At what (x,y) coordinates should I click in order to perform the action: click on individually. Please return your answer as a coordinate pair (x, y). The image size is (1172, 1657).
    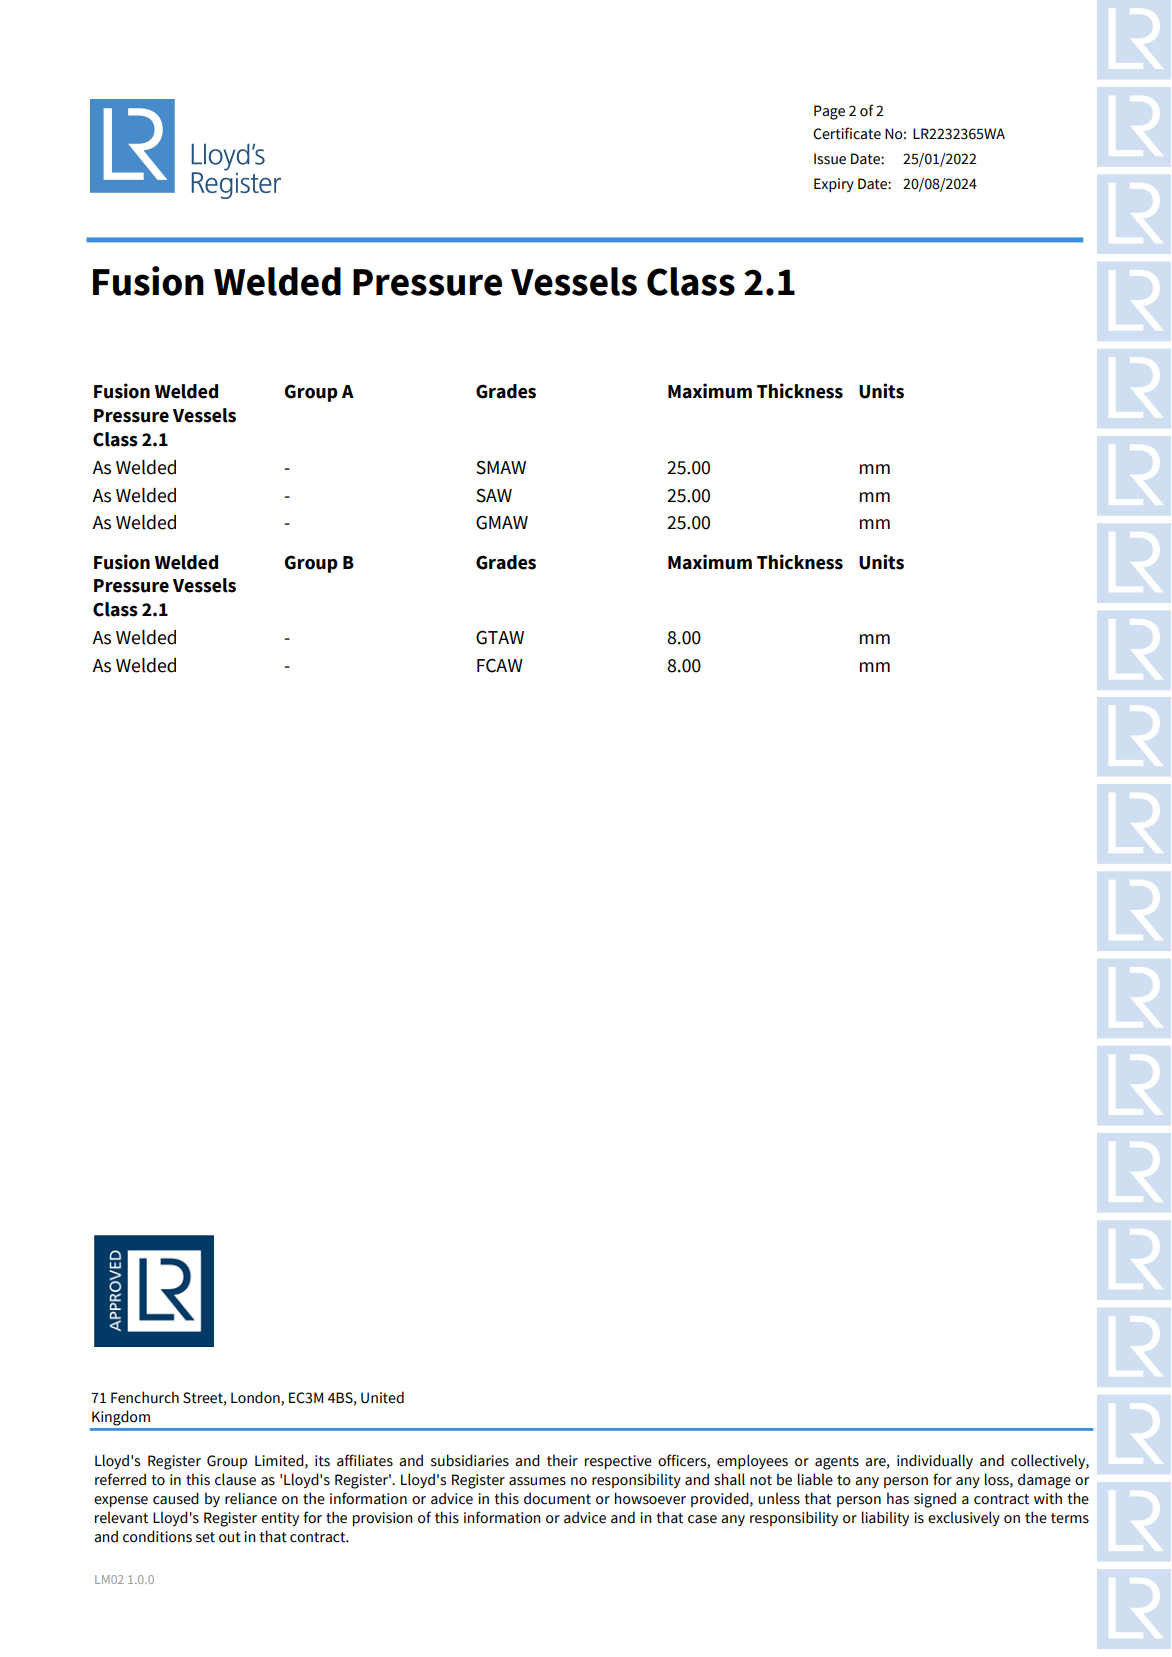
    Looking at the image, I should click on (935, 1461).
